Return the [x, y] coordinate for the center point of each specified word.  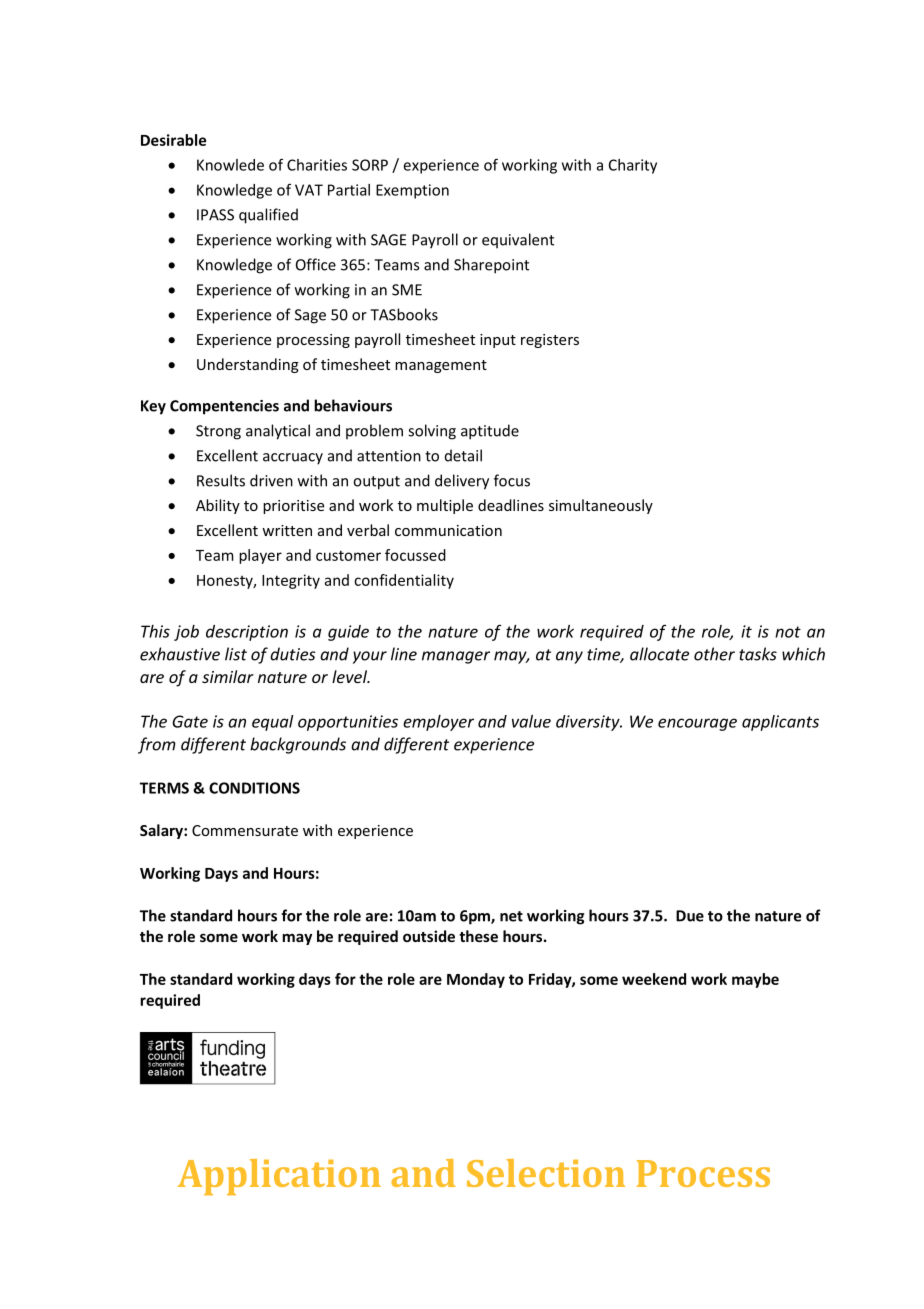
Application [279, 1177]
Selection [546, 1173]
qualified [268, 216]
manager [456, 657]
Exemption [412, 191]
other [714, 654]
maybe [755, 980]
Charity [633, 166]
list [236, 654]
